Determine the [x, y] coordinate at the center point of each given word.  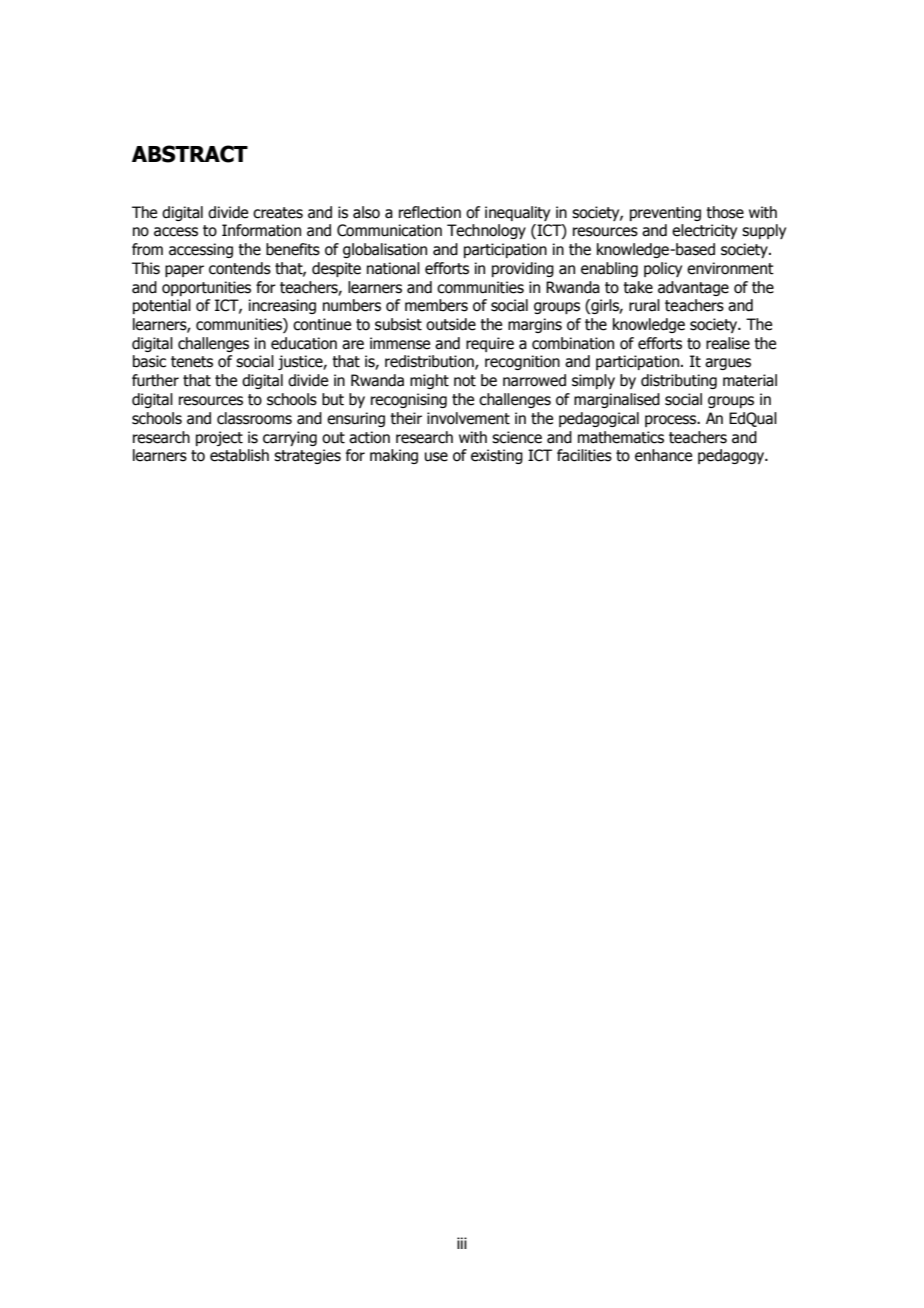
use [436, 457]
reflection [430, 212]
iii [462, 1243]
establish [239, 455]
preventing [665, 213]
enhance [663, 455]
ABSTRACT [190, 154]
